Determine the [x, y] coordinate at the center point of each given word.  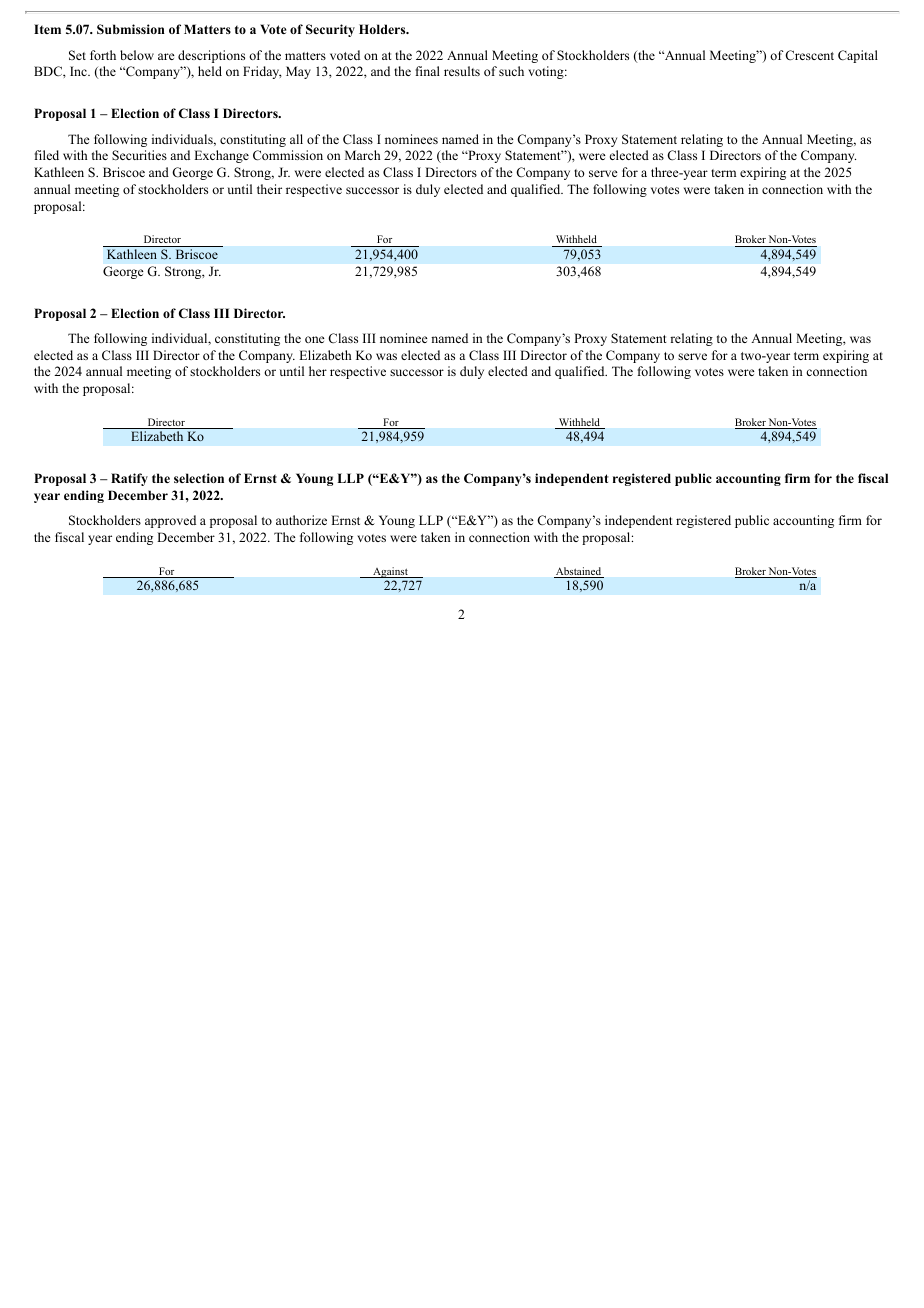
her [318, 371]
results [462, 71]
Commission [288, 155]
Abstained [579, 572]
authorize [301, 520]
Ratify [129, 479]
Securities [139, 155]
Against [390, 572]
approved [170, 521]
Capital [858, 56]
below [137, 55]
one [315, 339]
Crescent [809, 55]
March [362, 155]
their [269, 189]
